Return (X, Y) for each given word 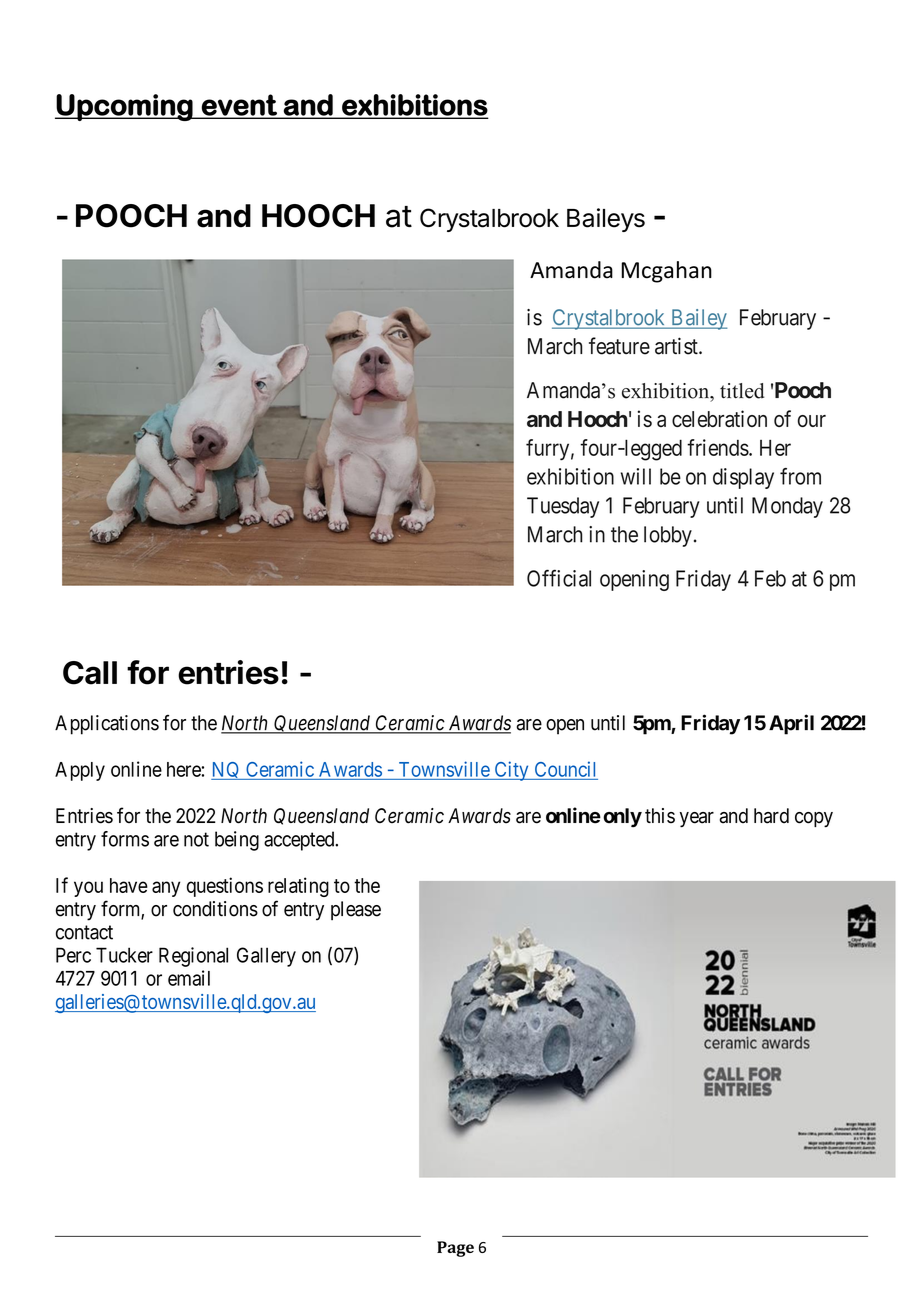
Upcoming (125, 107)
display (743, 478)
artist (677, 346)
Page (455, 1249)
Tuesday (563, 507)
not (196, 839)
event (239, 106)
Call (90, 673)
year (697, 819)
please (356, 910)
